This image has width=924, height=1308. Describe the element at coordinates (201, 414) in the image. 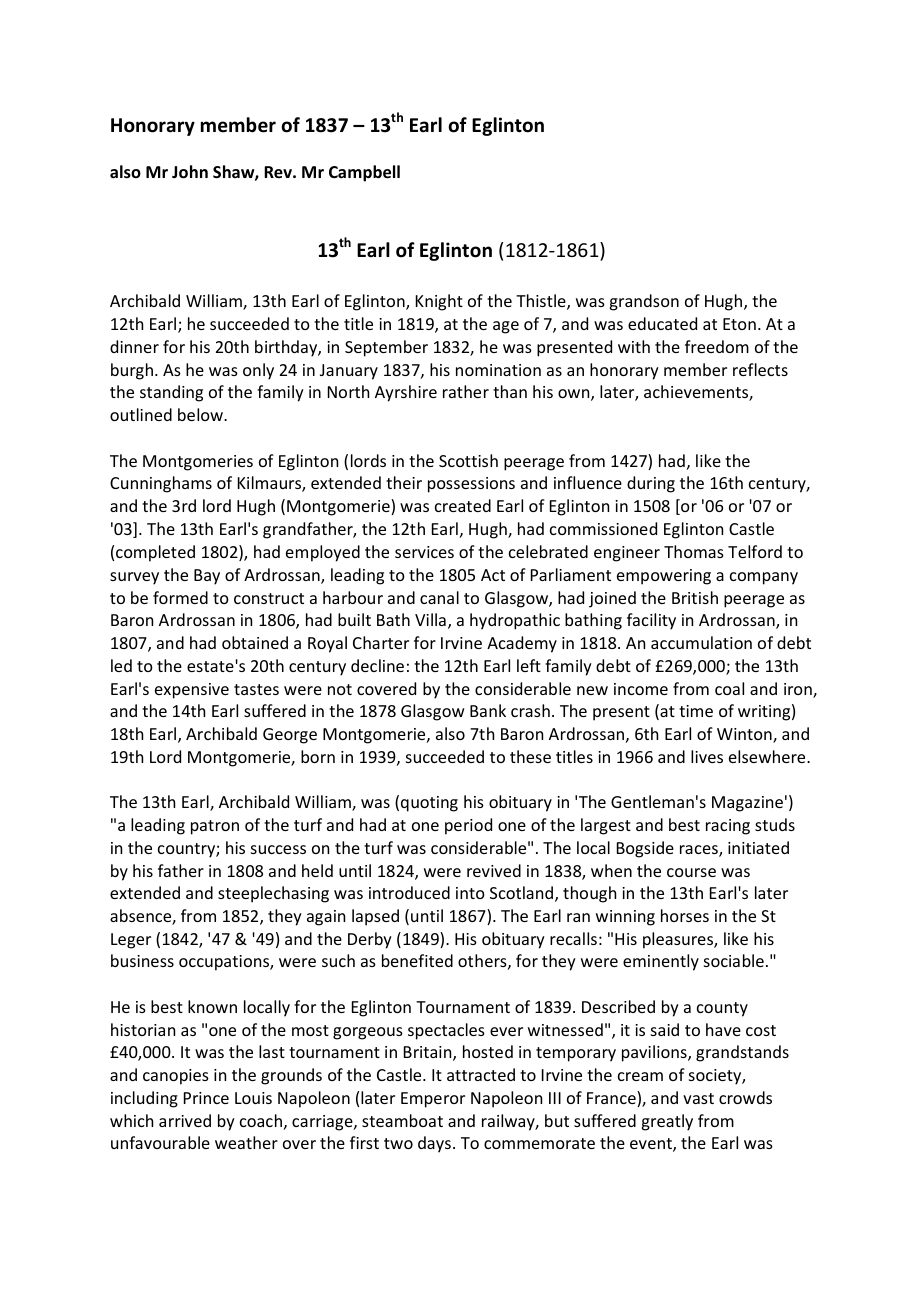

I see `below` at that location.
